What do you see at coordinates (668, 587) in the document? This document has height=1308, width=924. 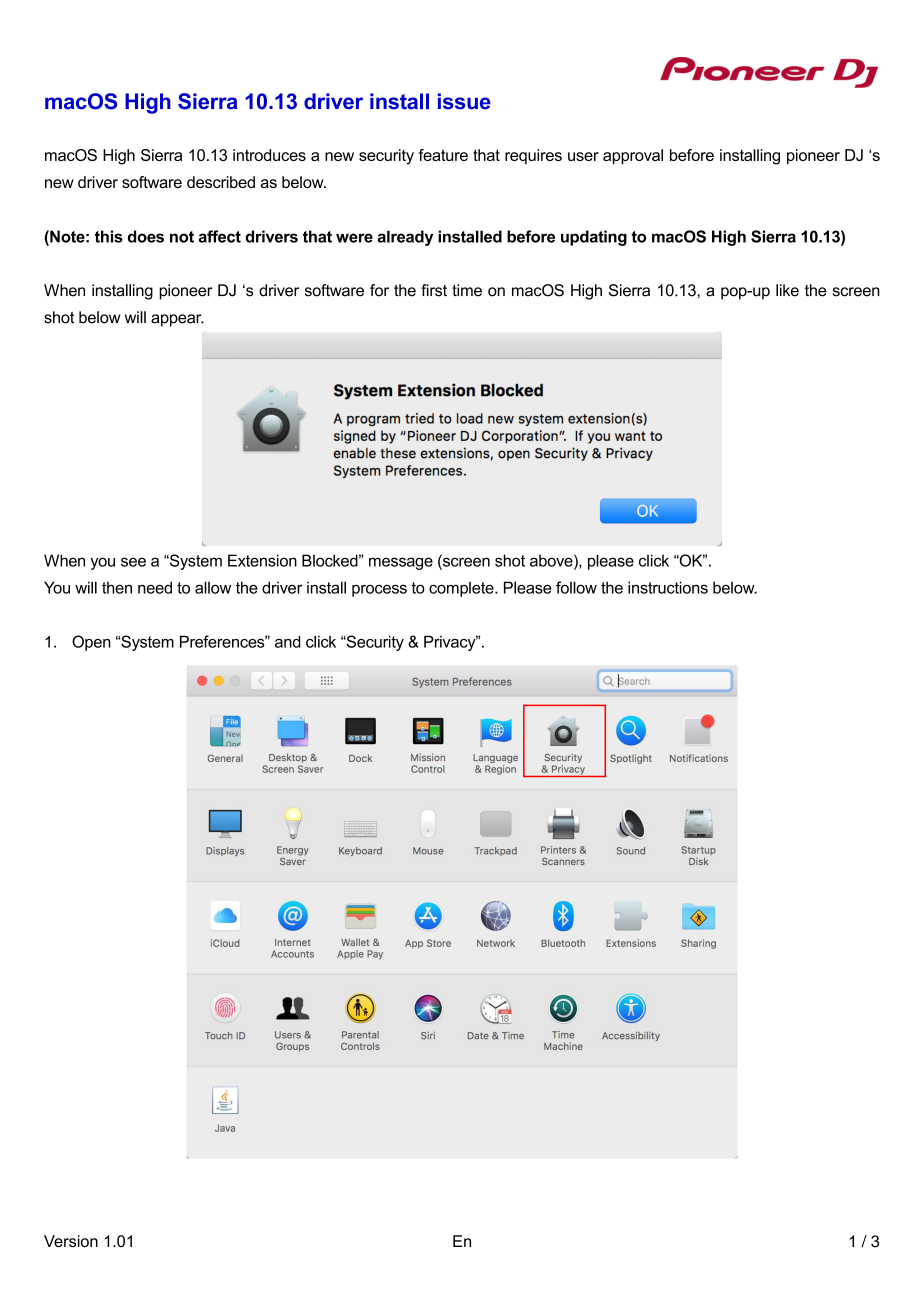 I see `instructions` at bounding box center [668, 587].
